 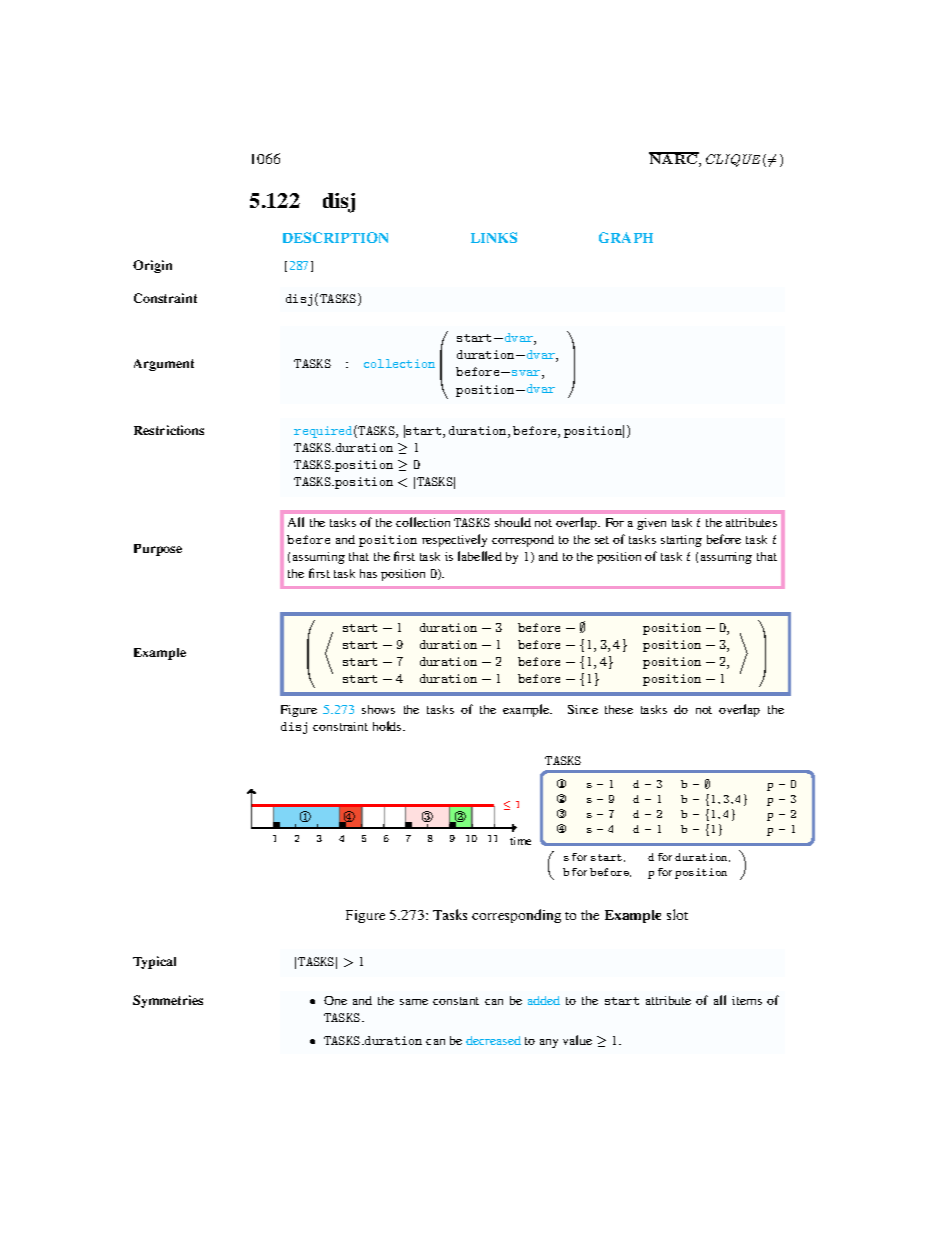 What do you see at coordinates (494, 237) in the screenshot?
I see `LINKS` at bounding box center [494, 237].
